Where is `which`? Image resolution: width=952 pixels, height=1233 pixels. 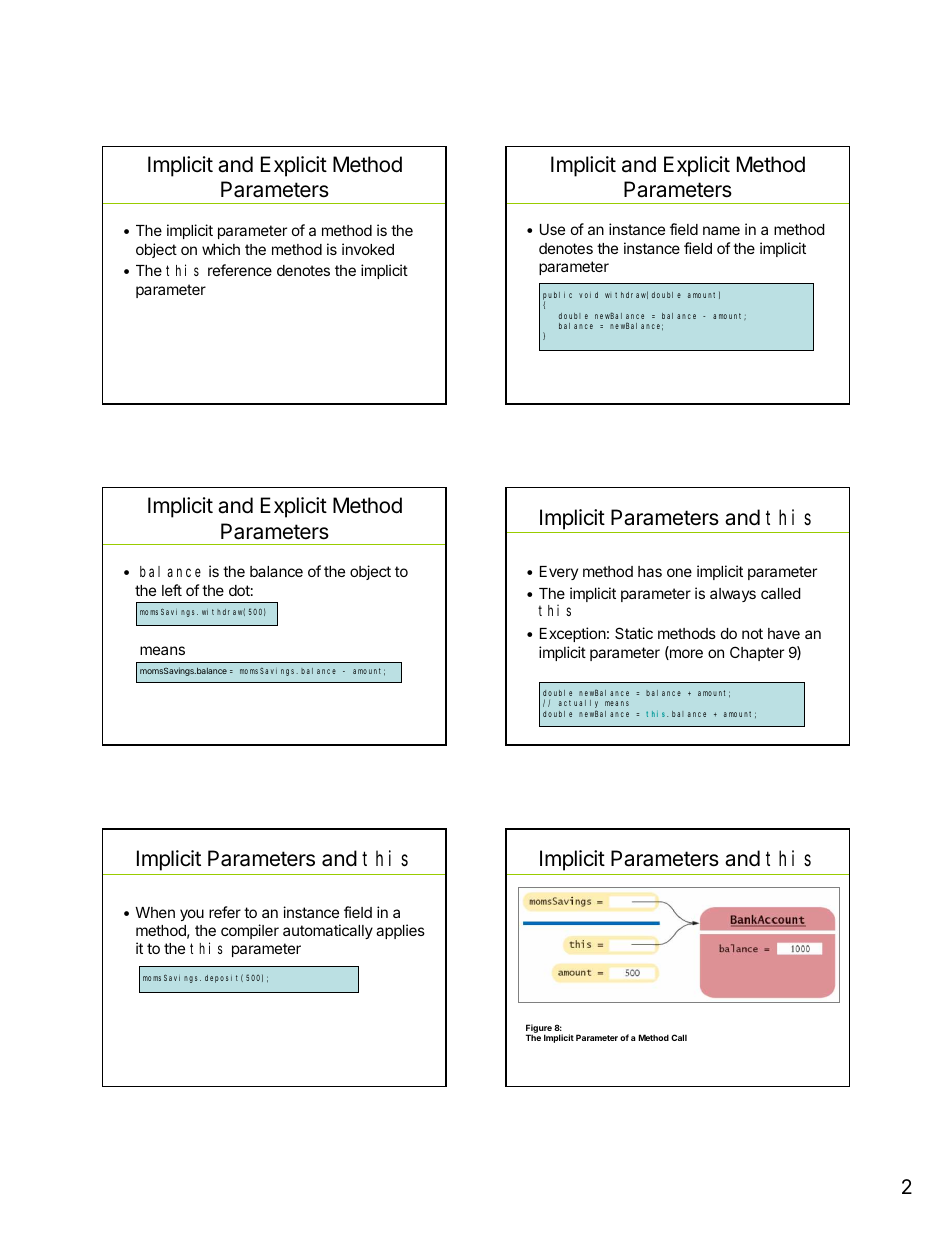
which is located at coordinates (221, 249).
